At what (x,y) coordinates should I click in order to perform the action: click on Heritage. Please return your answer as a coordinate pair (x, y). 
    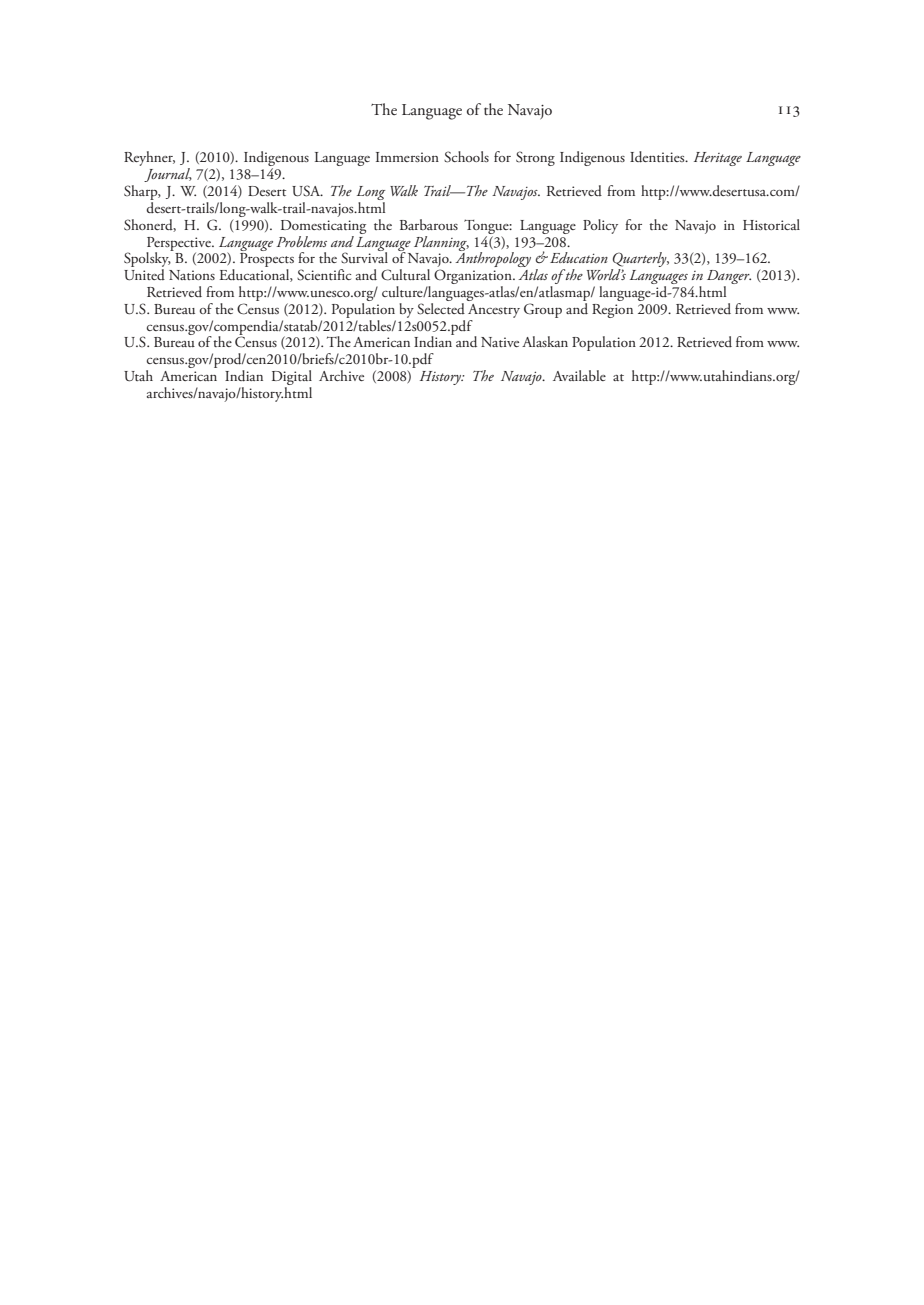
    Looking at the image, I should click on (718, 159).
